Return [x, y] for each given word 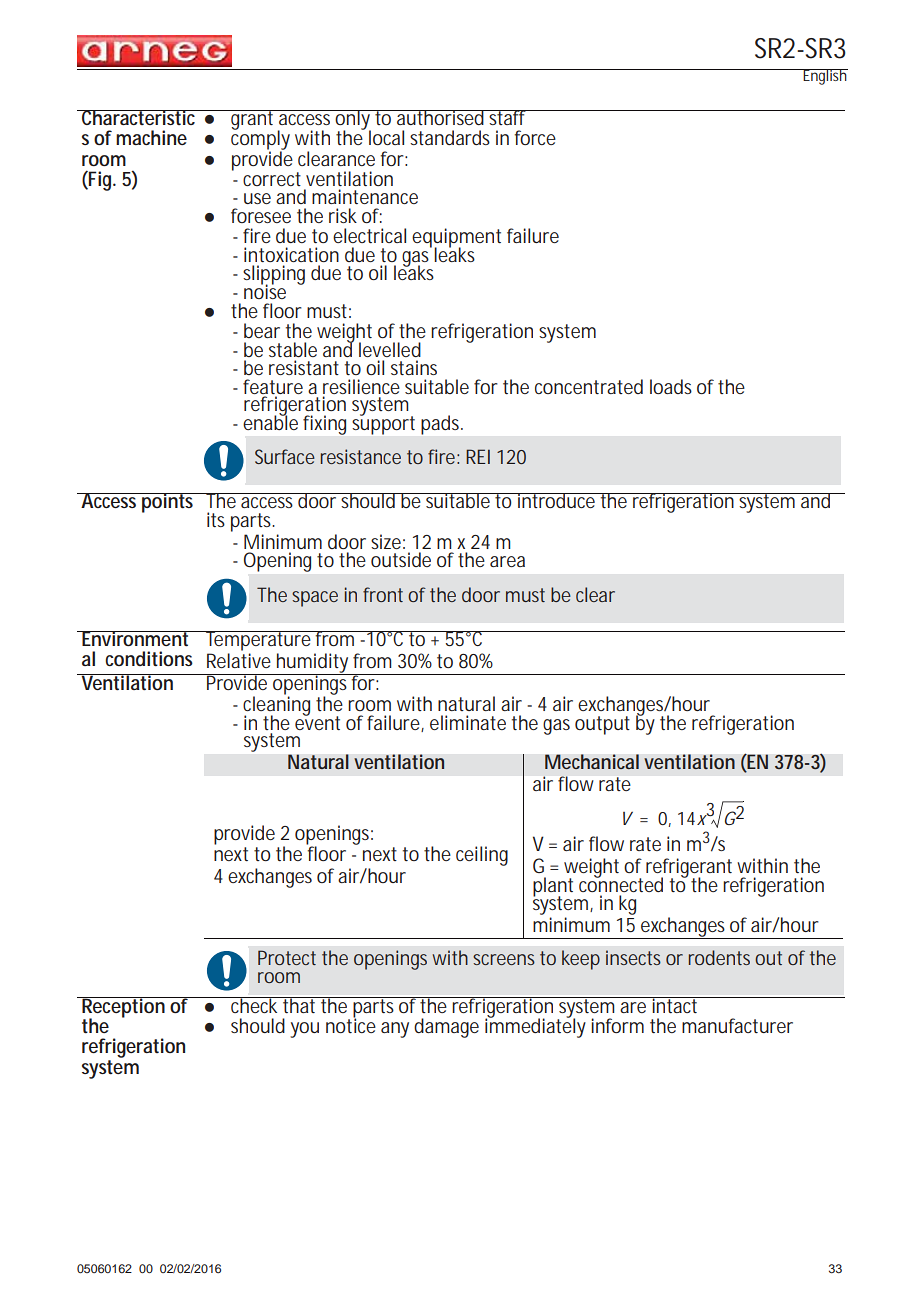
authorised [440, 117]
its [216, 519]
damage [446, 1028]
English [824, 77]
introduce [556, 500]
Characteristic [139, 117]
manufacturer [737, 1025]
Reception [123, 1008]
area [507, 561]
